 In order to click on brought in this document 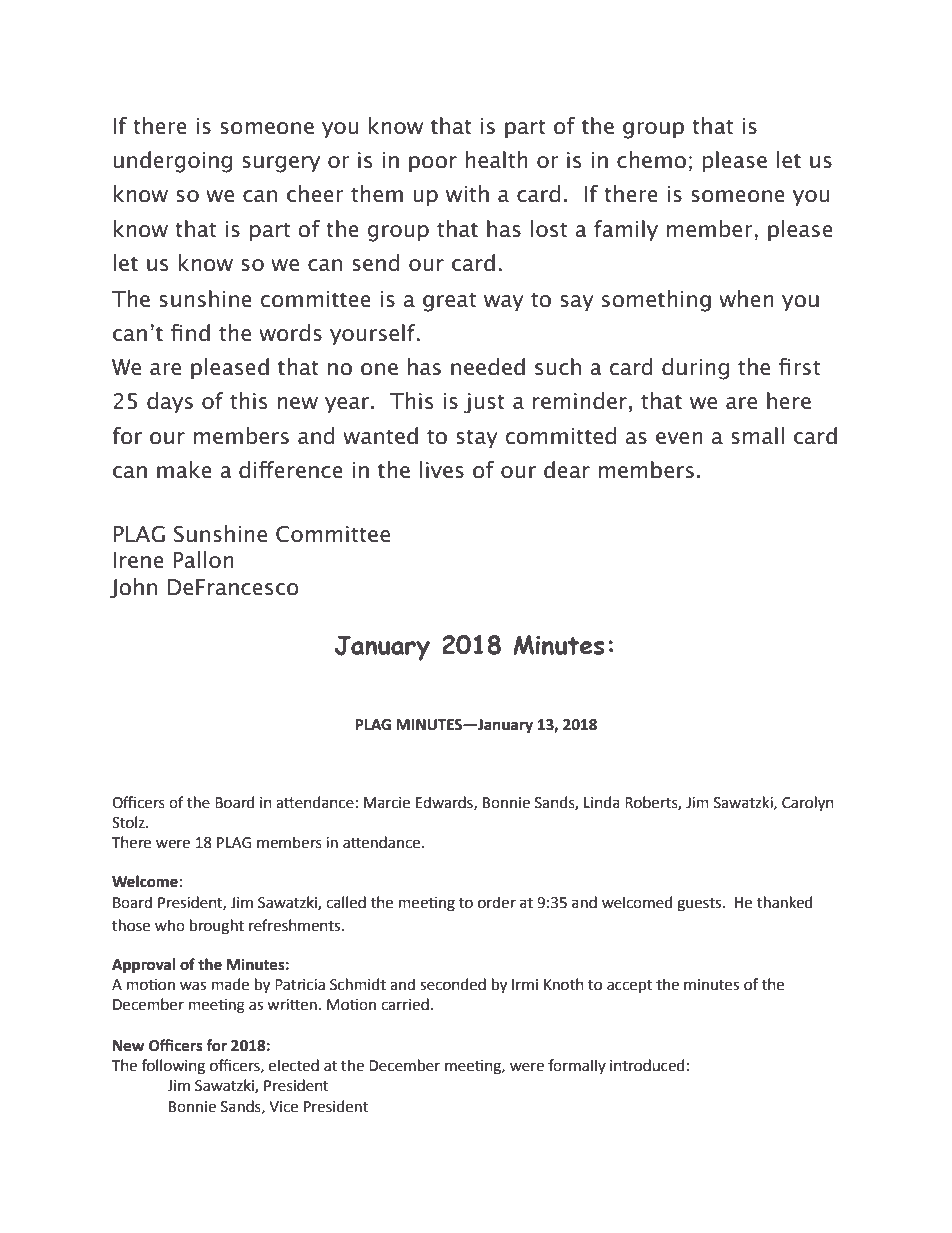, I will do `click(217, 927)`.
